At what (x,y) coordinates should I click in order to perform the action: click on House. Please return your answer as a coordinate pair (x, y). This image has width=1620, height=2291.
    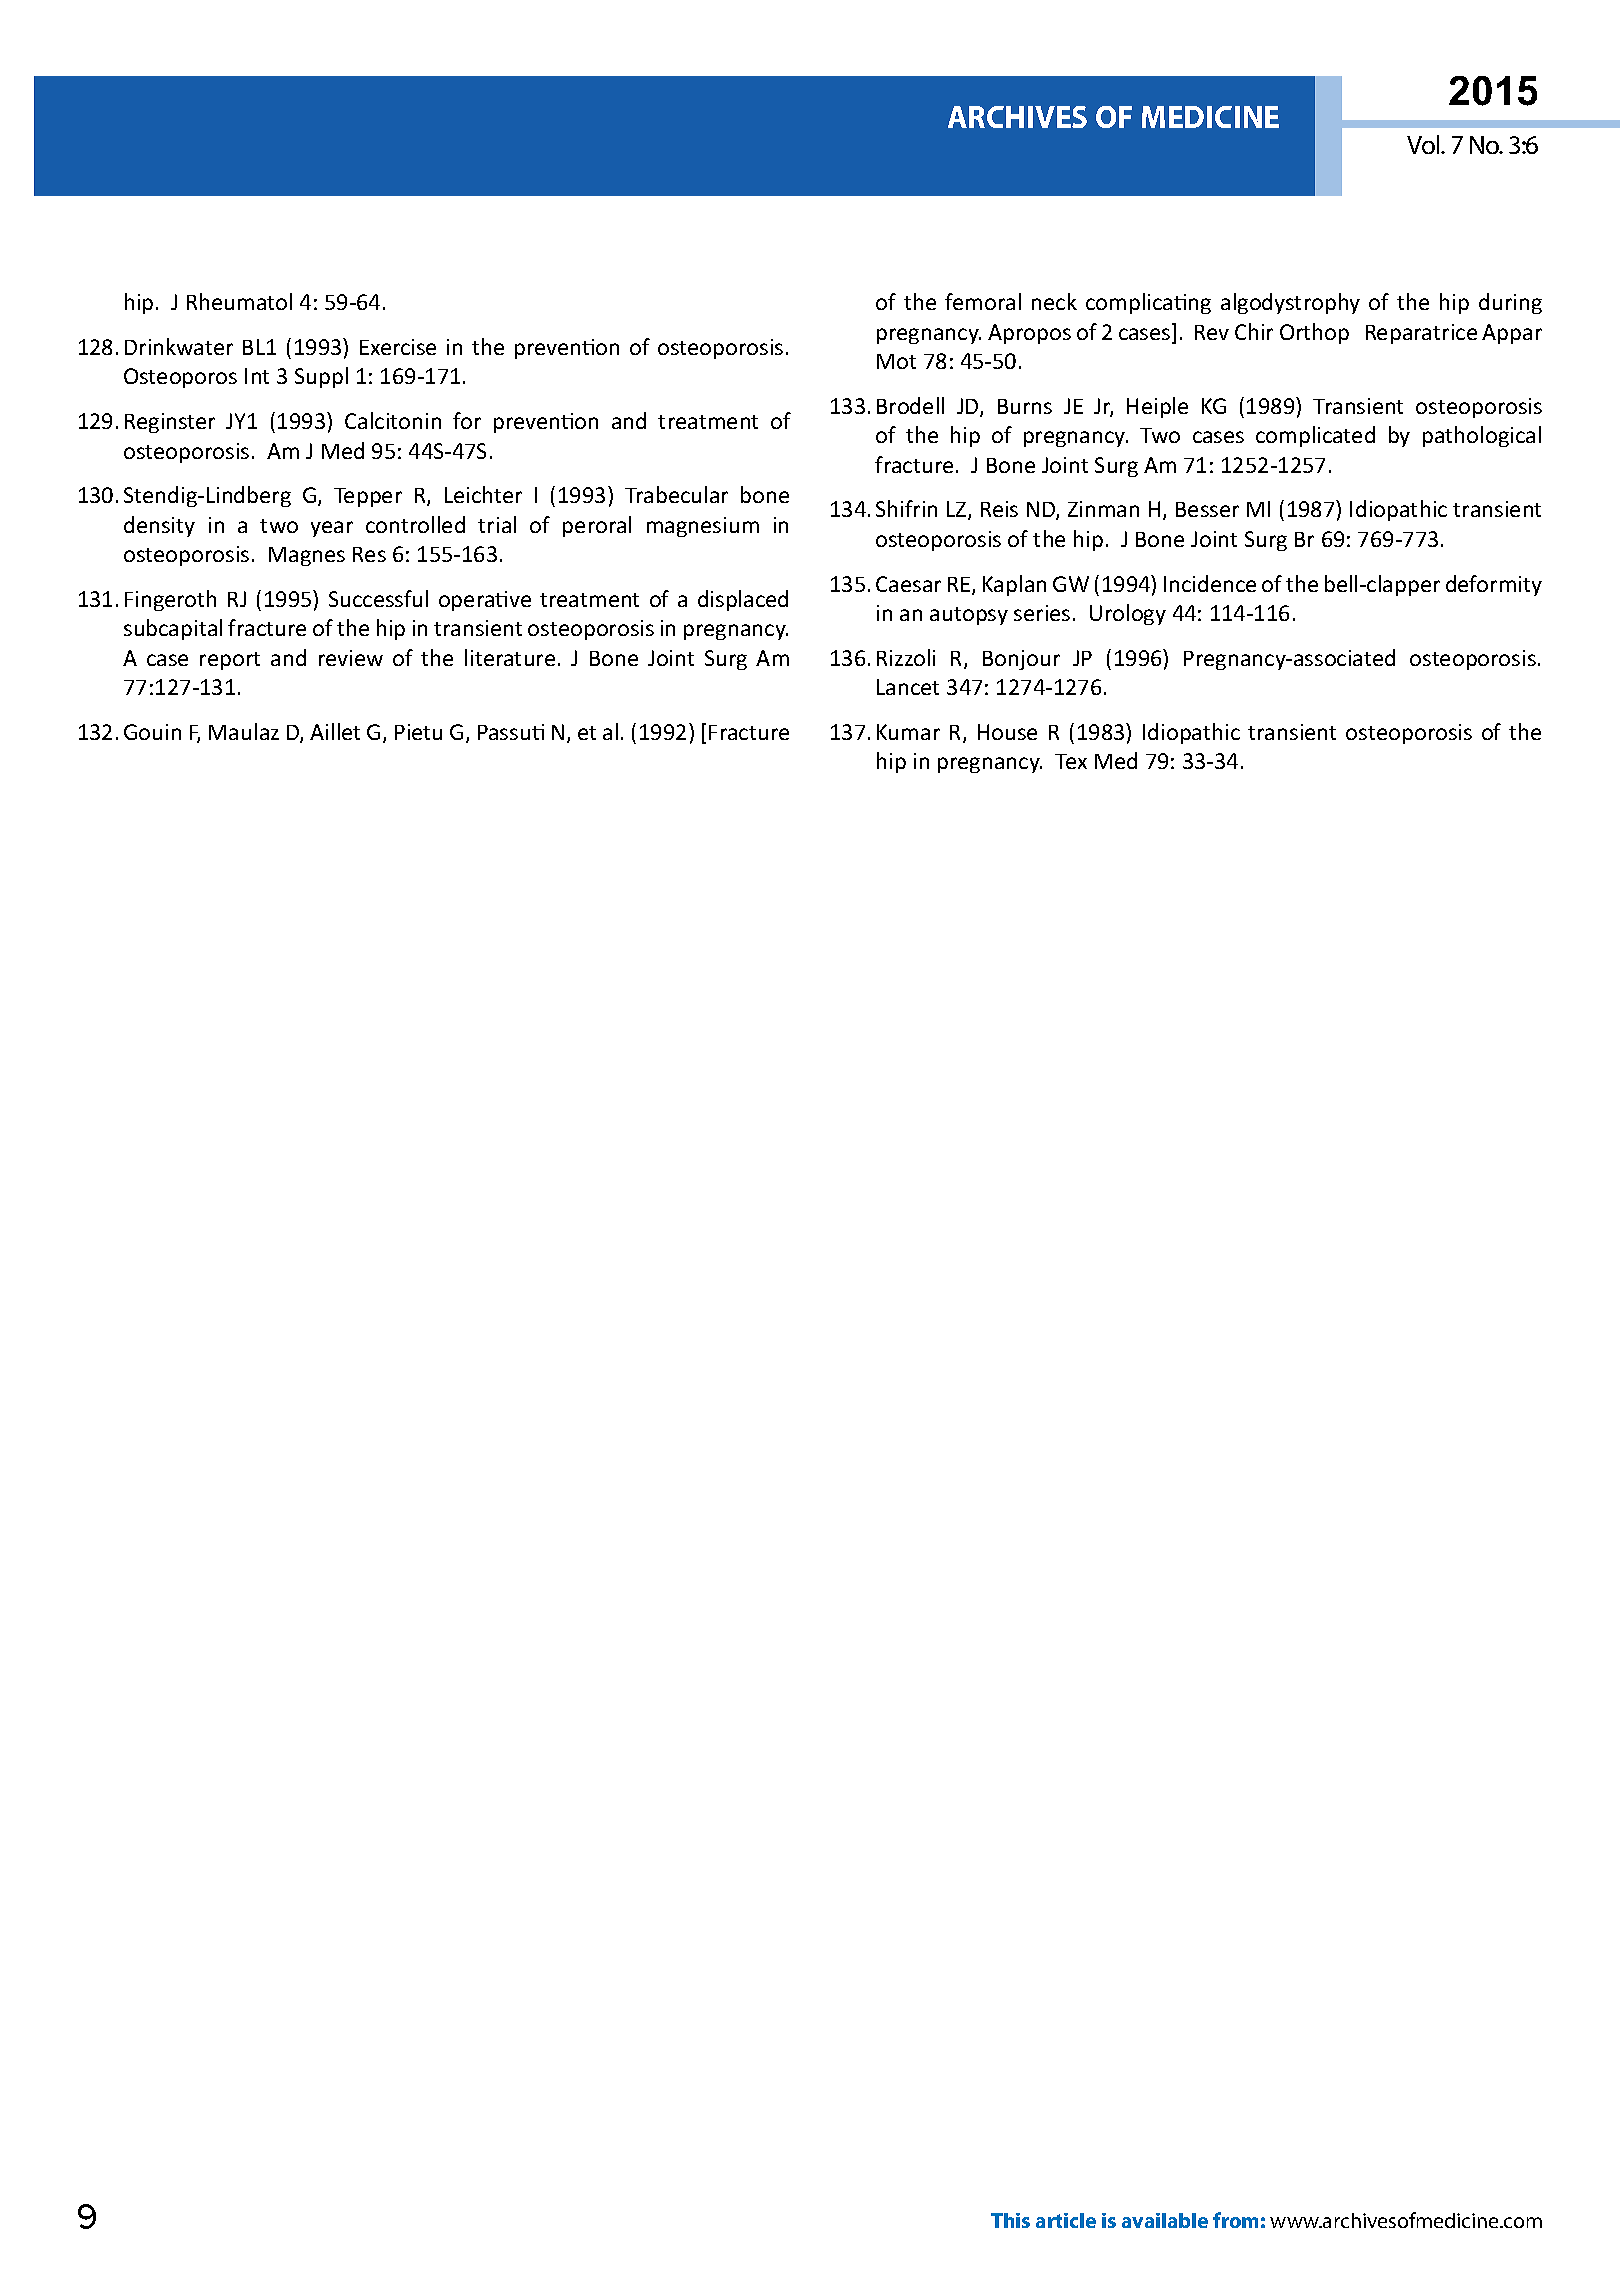
    Looking at the image, I should click on (1007, 732).
